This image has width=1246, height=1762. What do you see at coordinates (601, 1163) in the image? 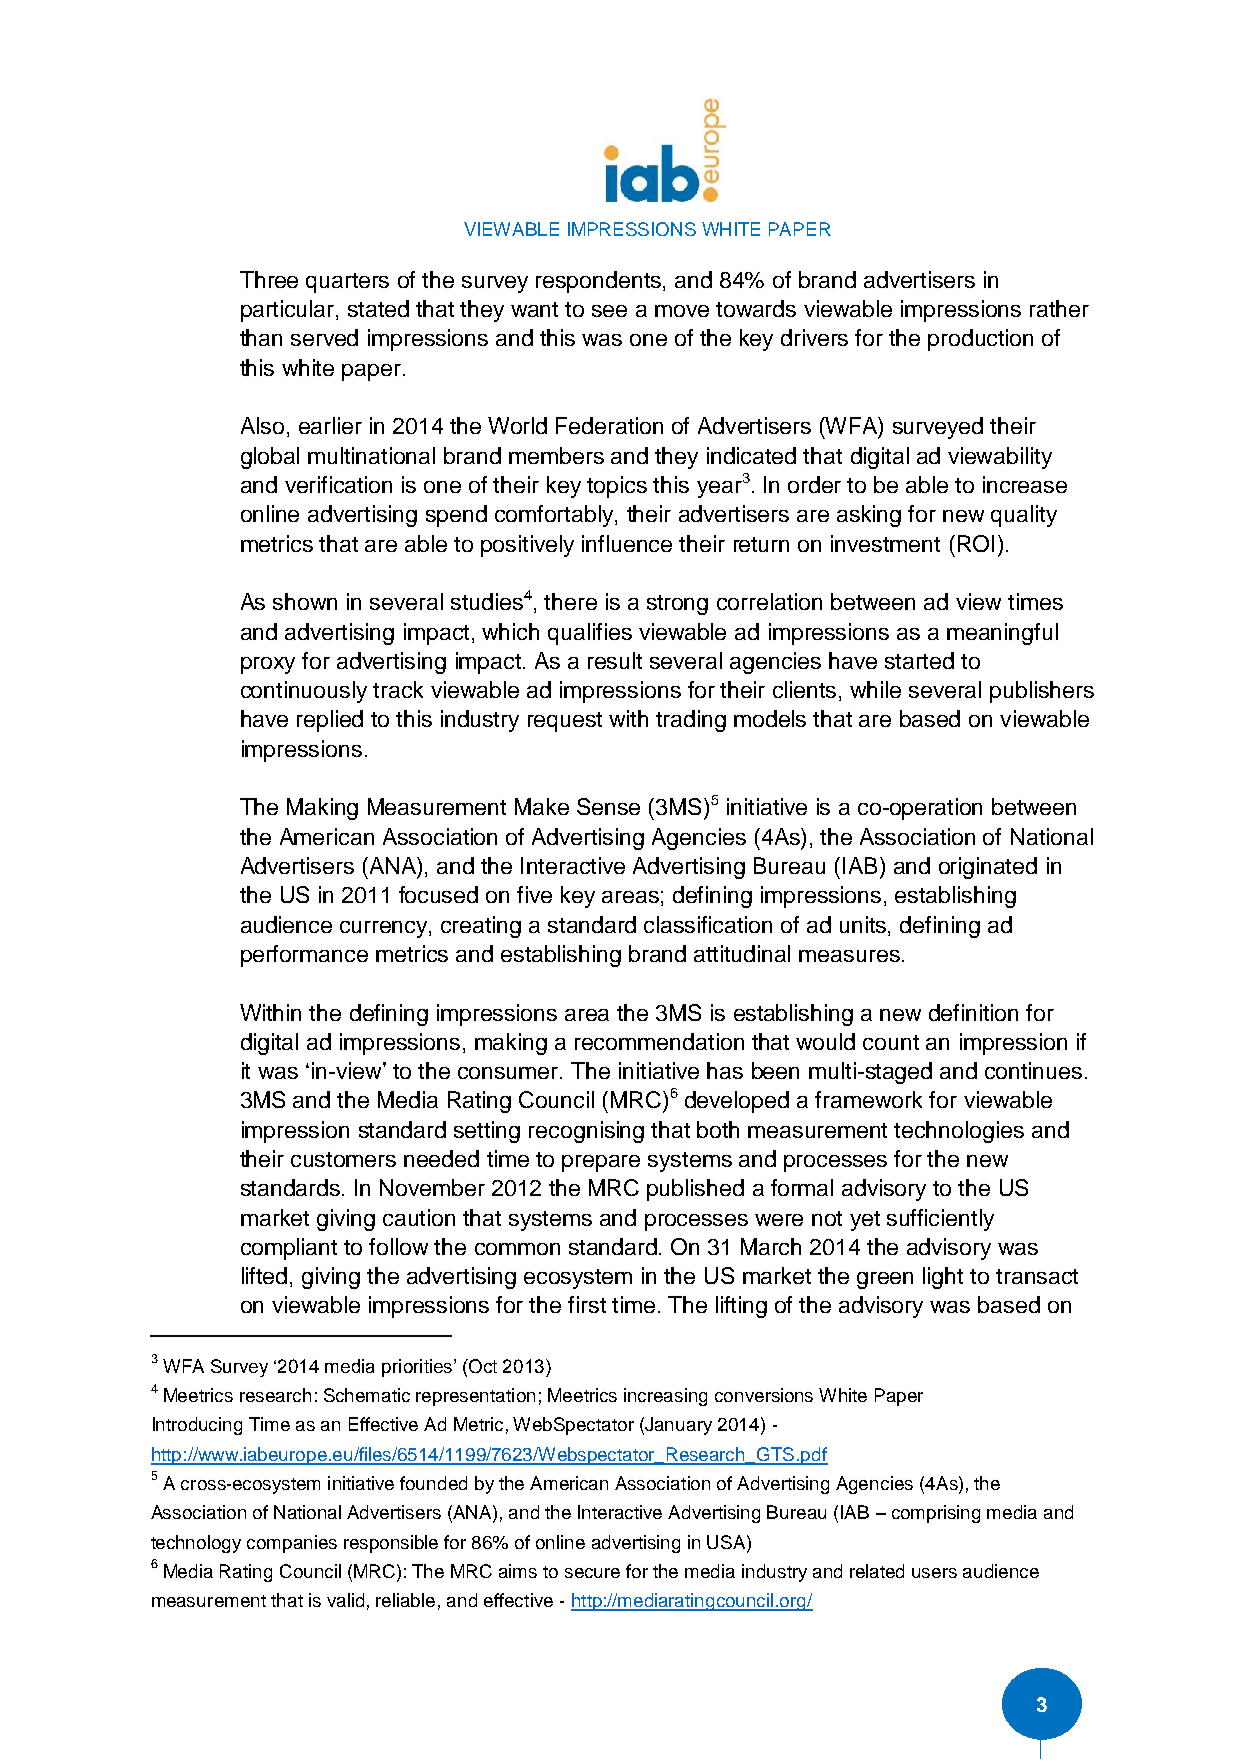
I see `prepare` at bounding box center [601, 1163].
